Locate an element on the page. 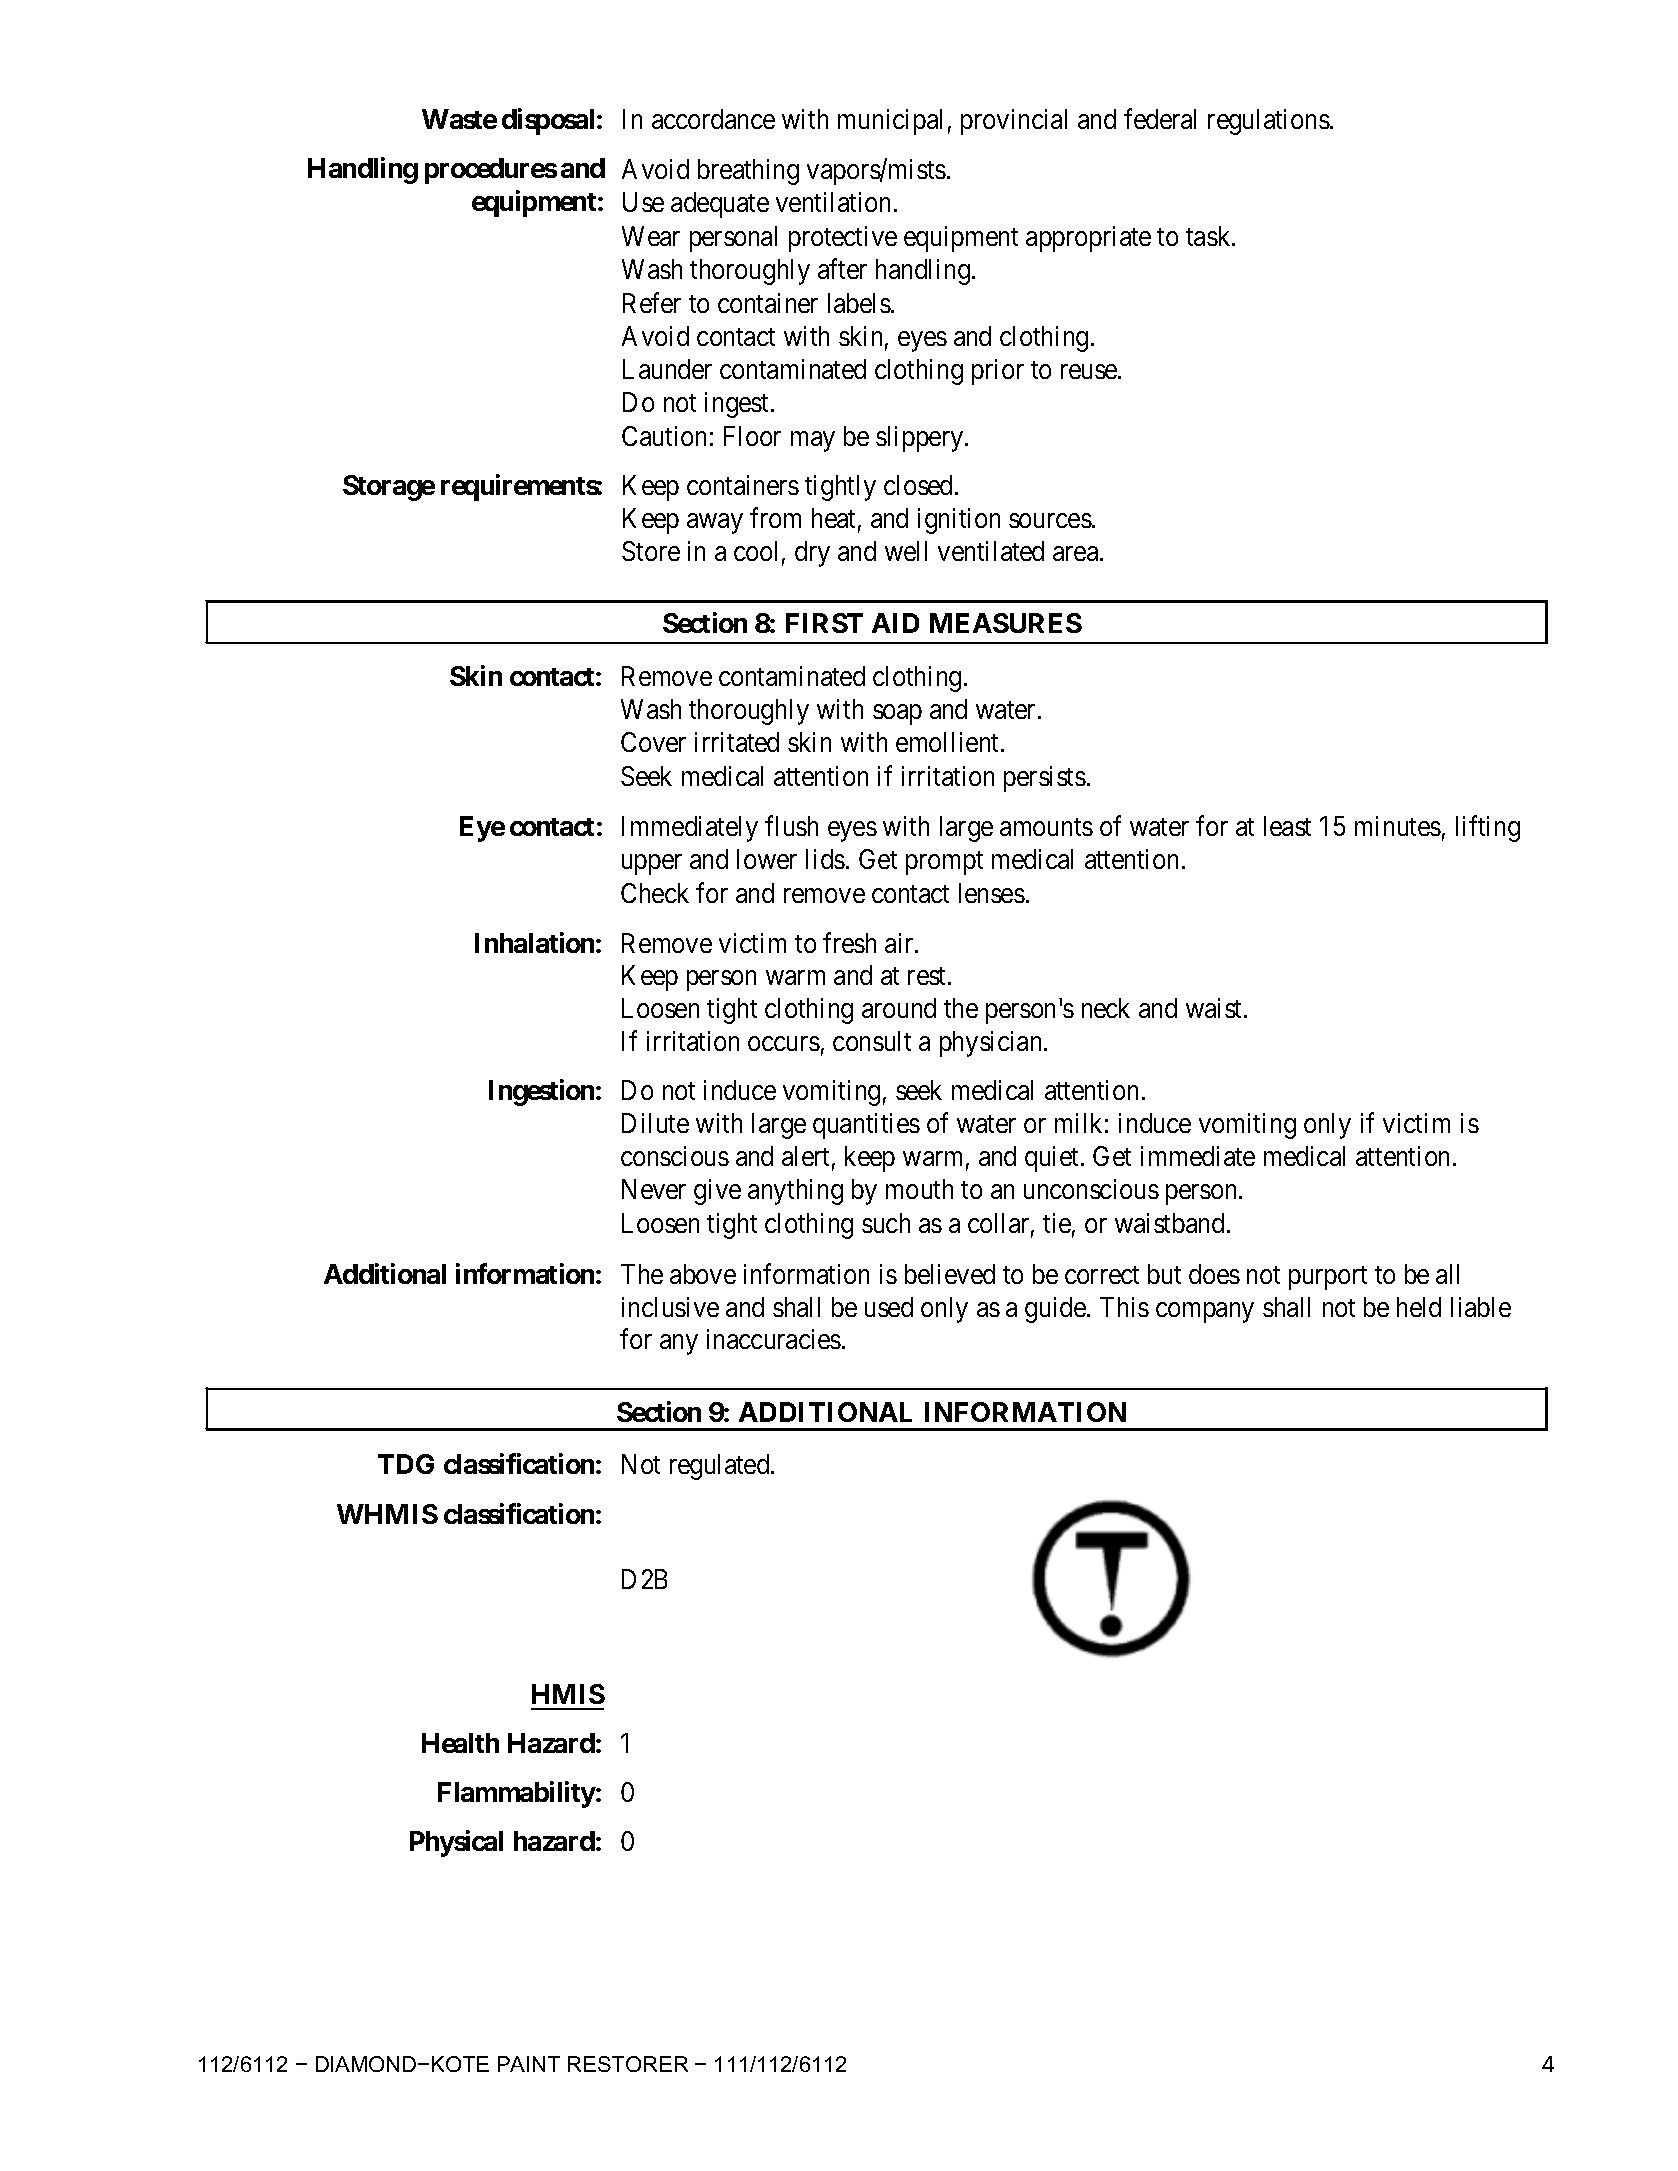 This document has height=2171, width=1678. disposal is located at coordinates (550, 121).
